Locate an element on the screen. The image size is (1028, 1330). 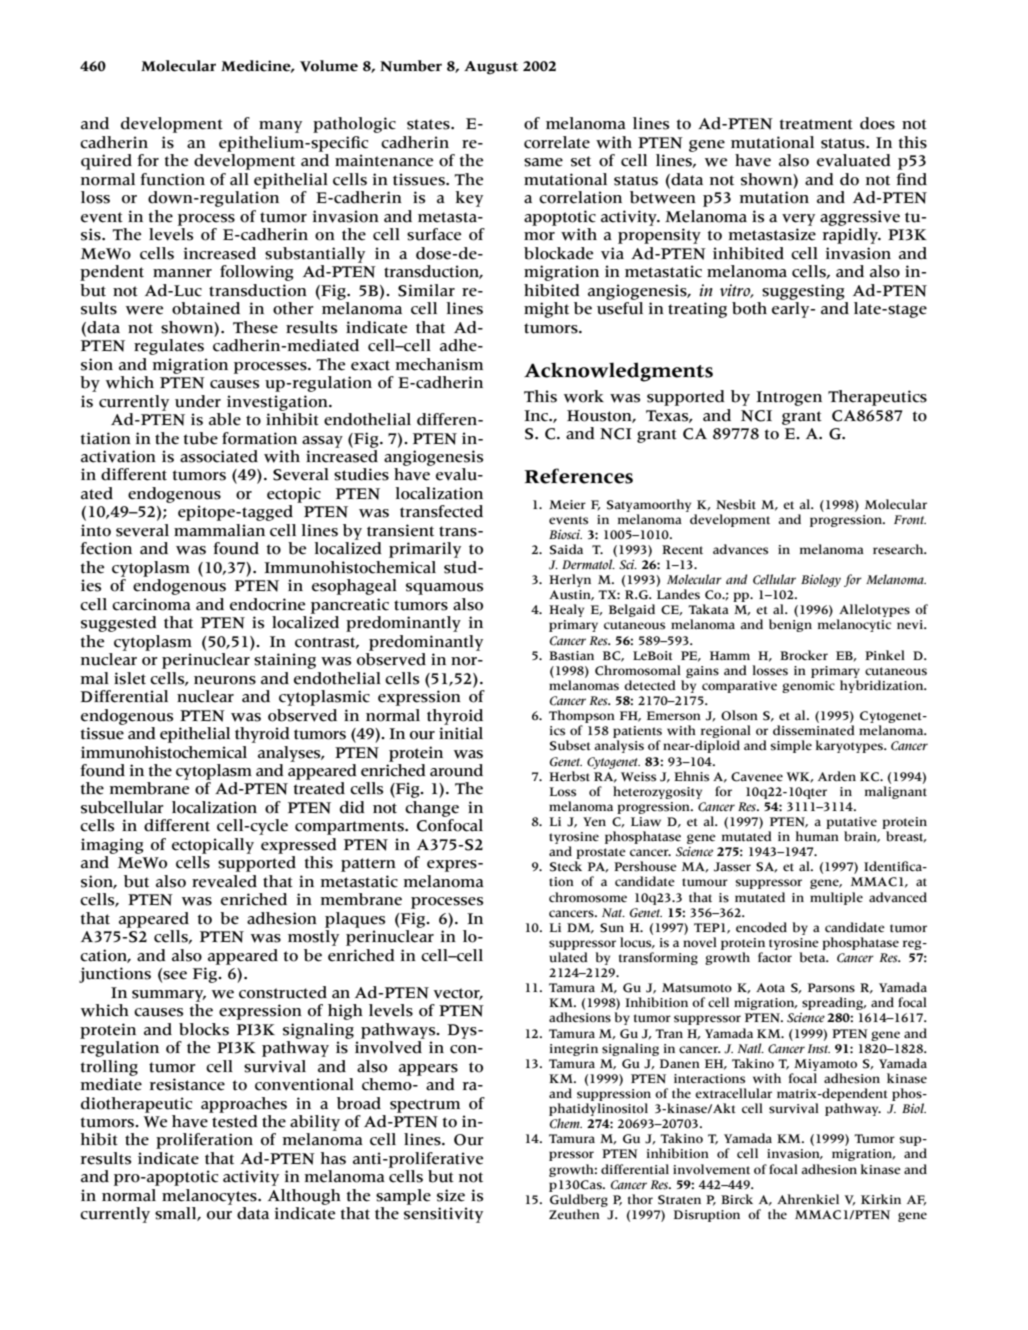
August is located at coordinates (491, 68).
